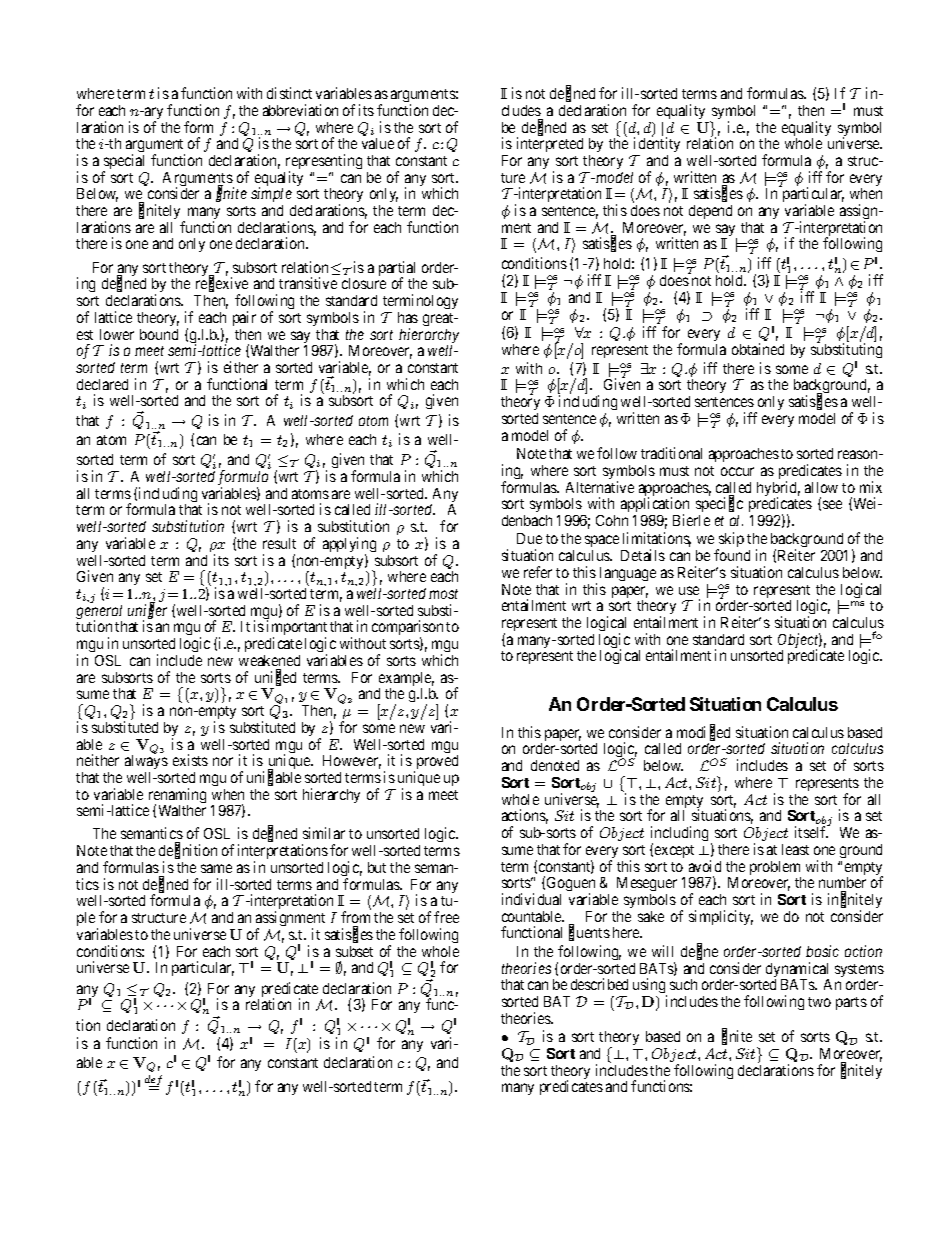 The image size is (952, 1233). I want to click on distinct, so click(289, 93).
